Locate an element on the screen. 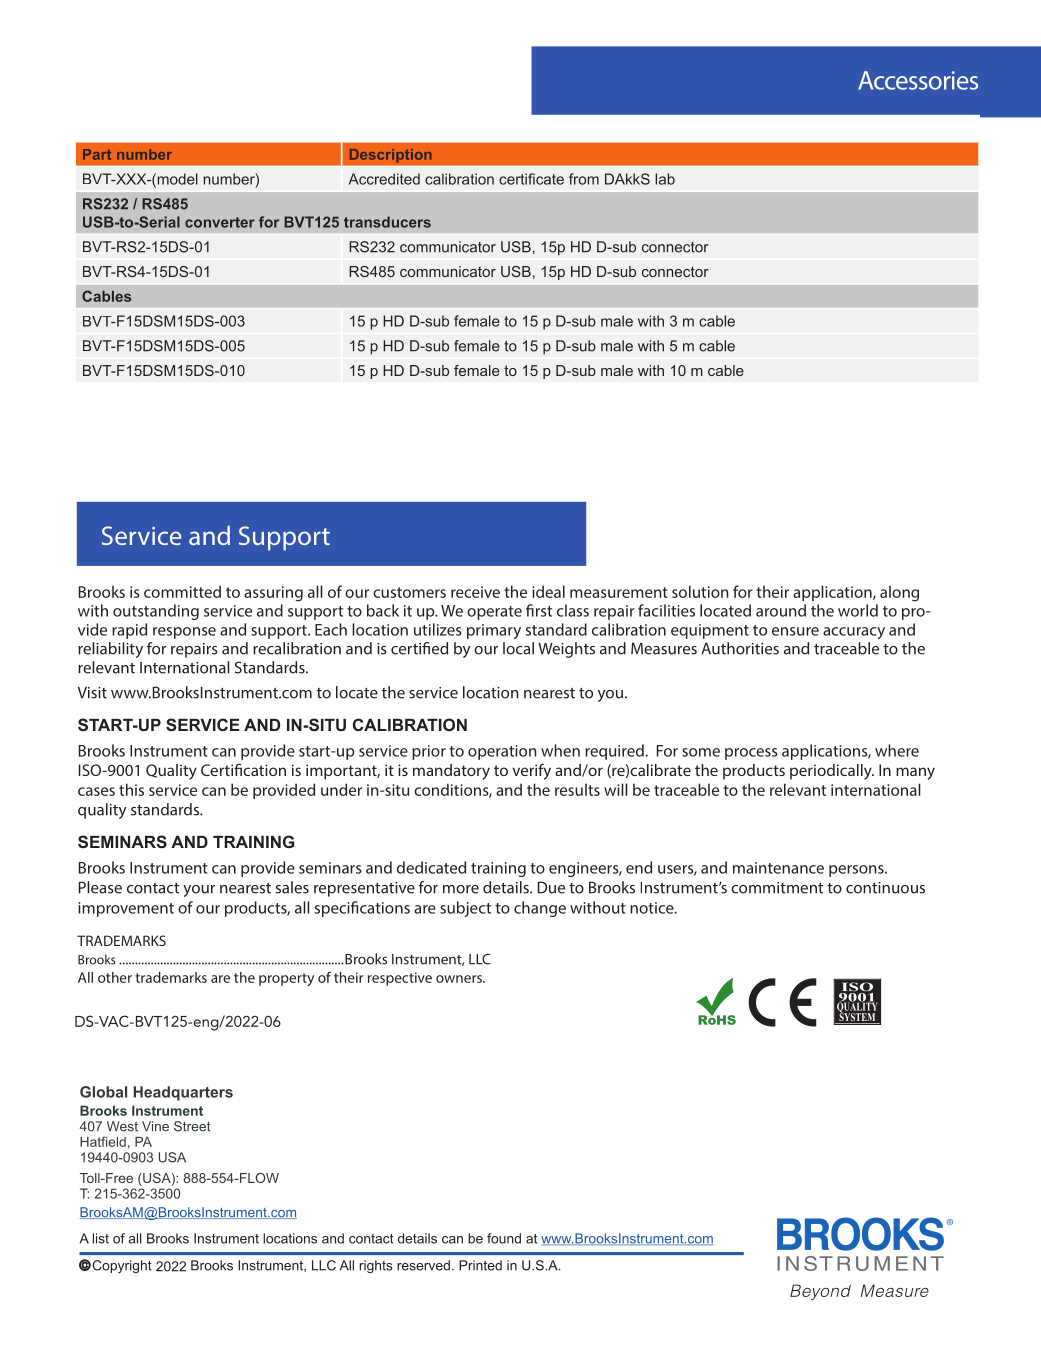 This screenshot has height=1347, width=1041. committed is located at coordinates (182, 591).
